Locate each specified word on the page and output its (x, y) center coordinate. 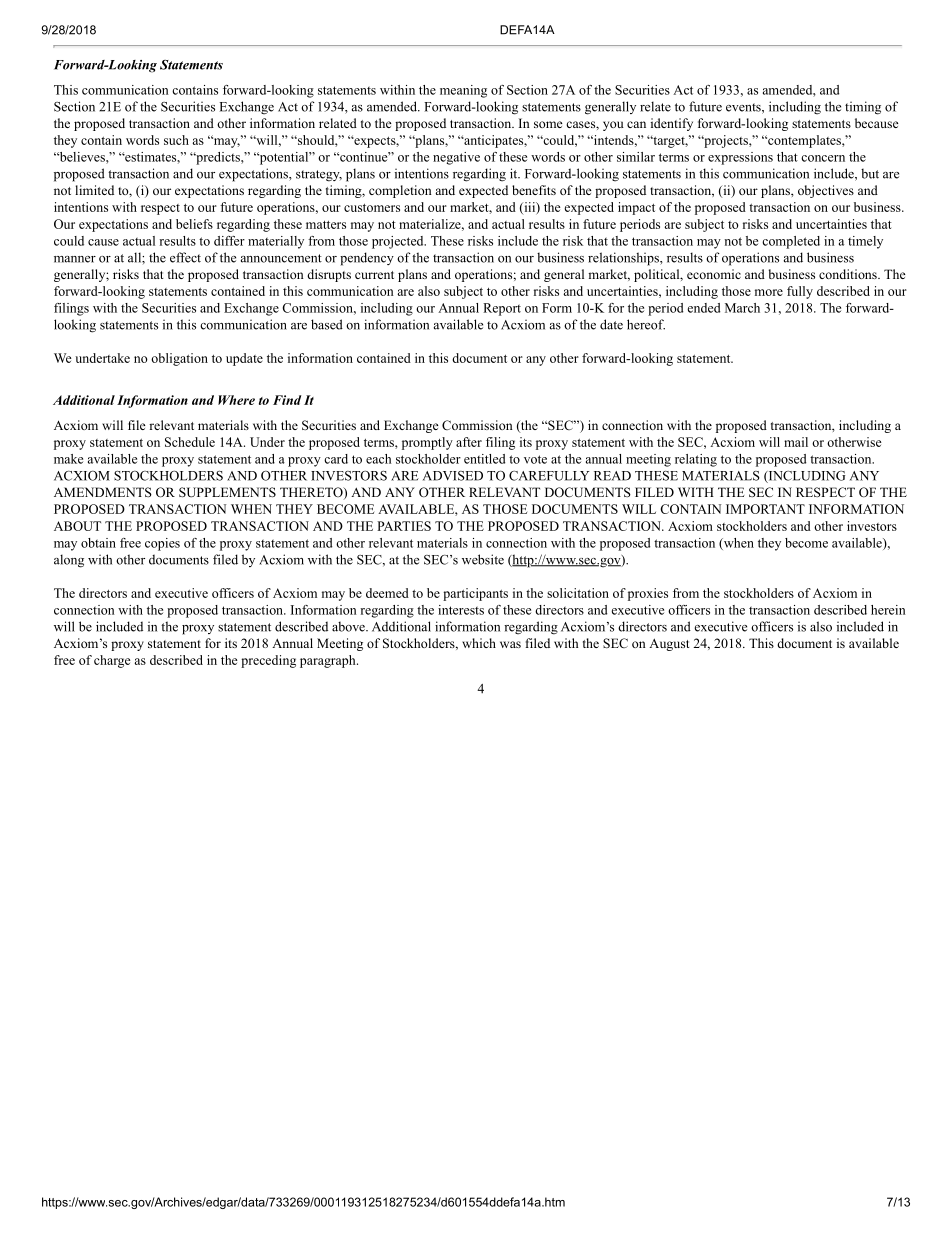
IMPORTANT (765, 509)
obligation (179, 359)
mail (796, 442)
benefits (534, 190)
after (469, 442)
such (176, 140)
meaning (463, 91)
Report (502, 309)
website (483, 559)
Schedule (190, 442)
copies (162, 544)
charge (112, 661)
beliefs (194, 224)
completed (791, 242)
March (742, 308)
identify (672, 124)
